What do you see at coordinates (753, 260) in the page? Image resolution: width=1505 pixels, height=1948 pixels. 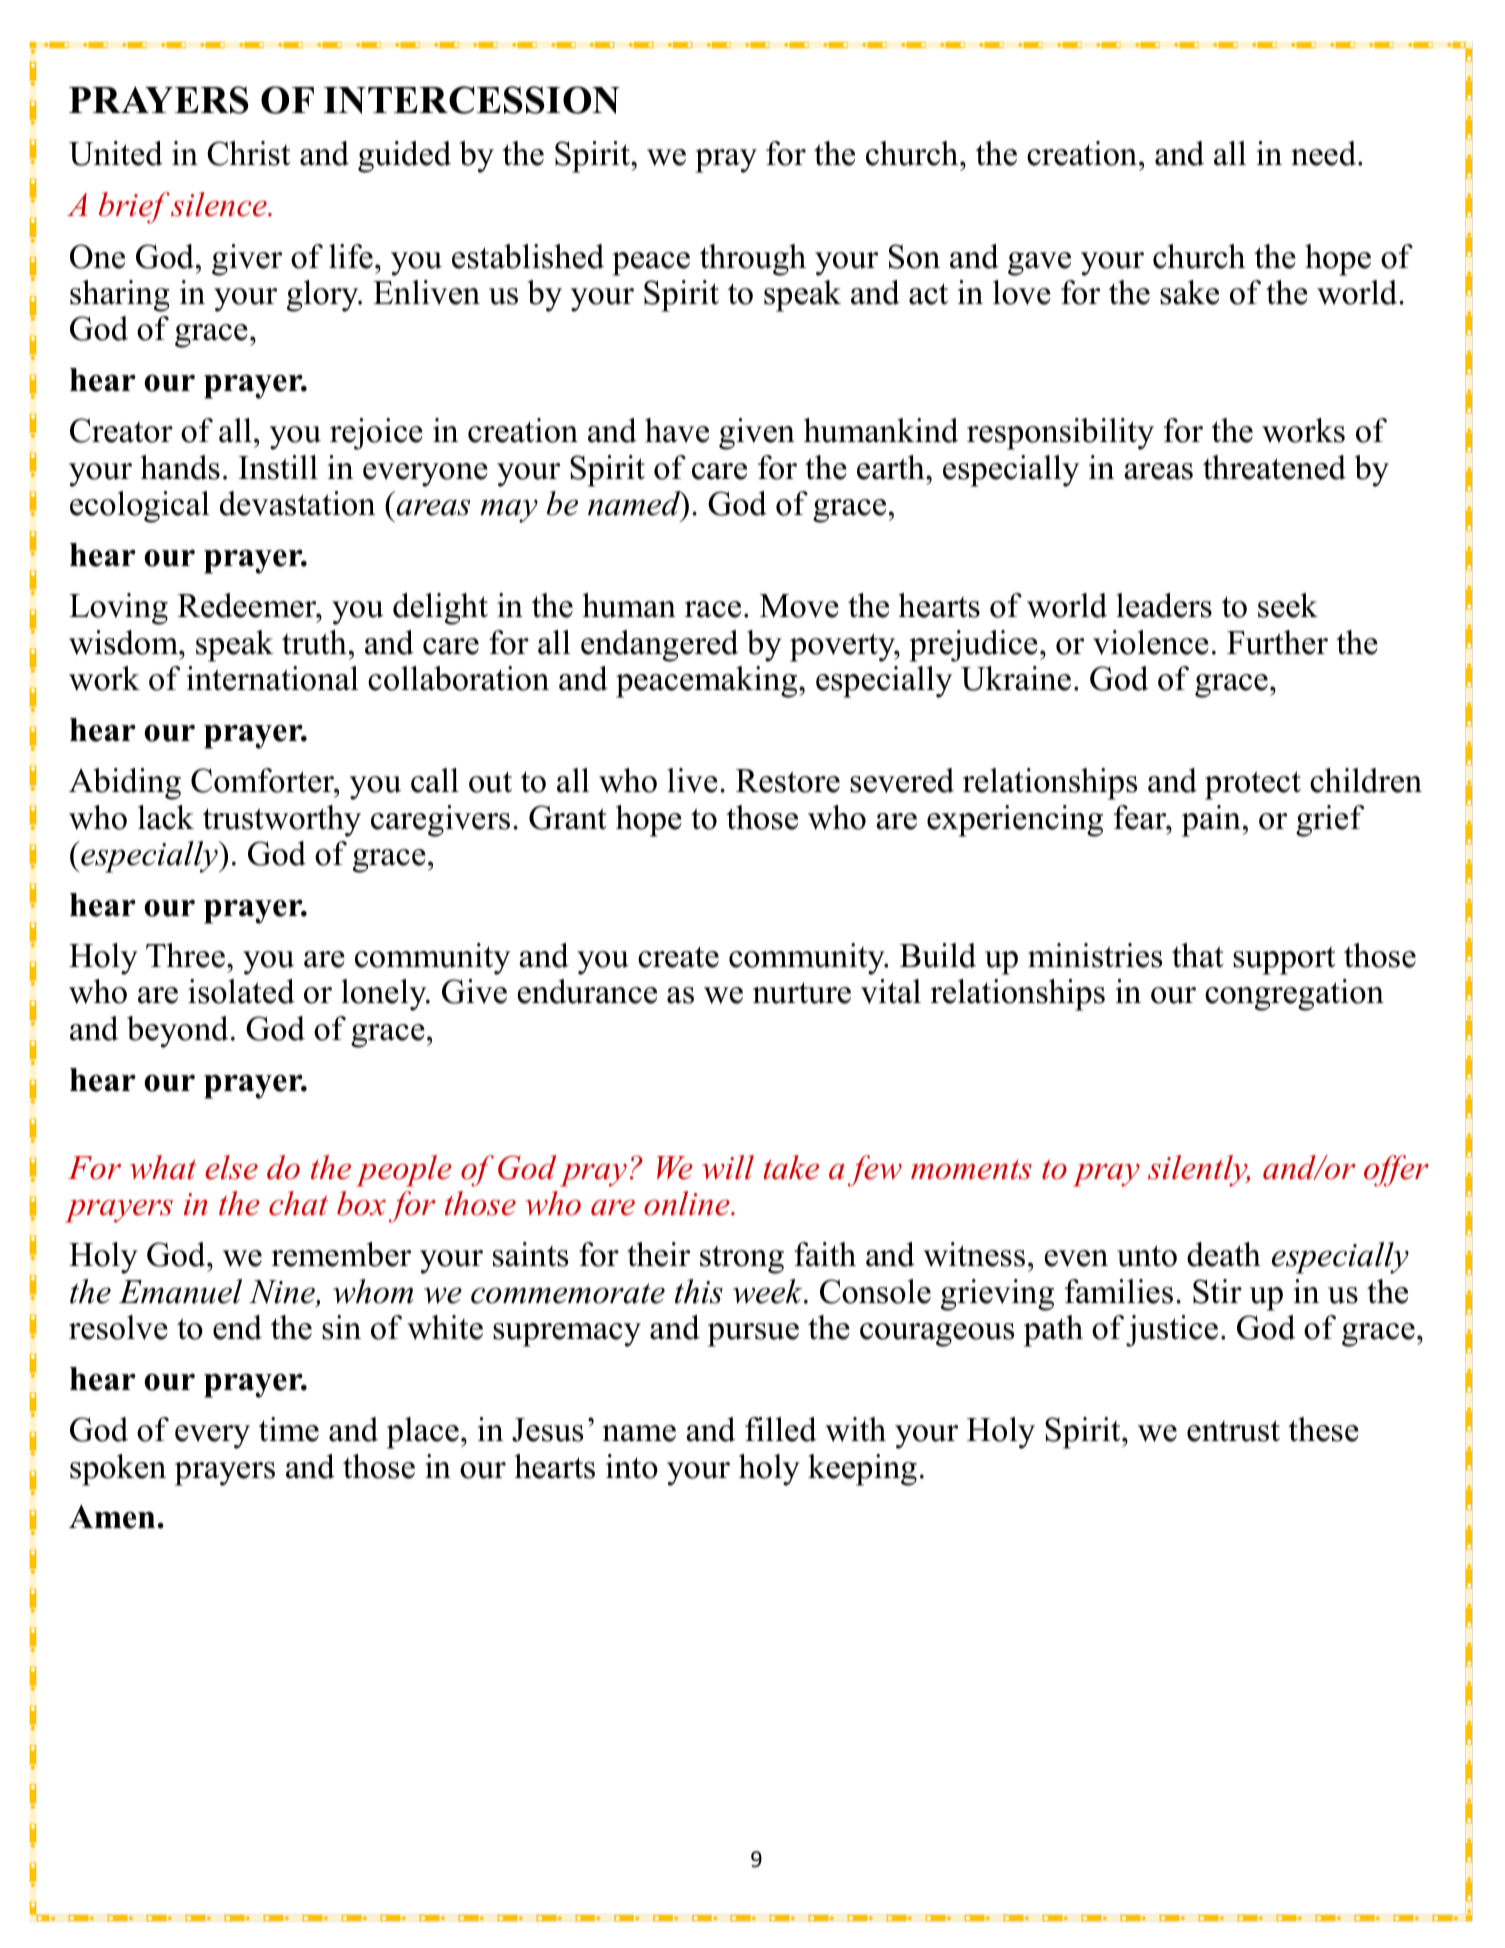 I see `through` at bounding box center [753, 260].
